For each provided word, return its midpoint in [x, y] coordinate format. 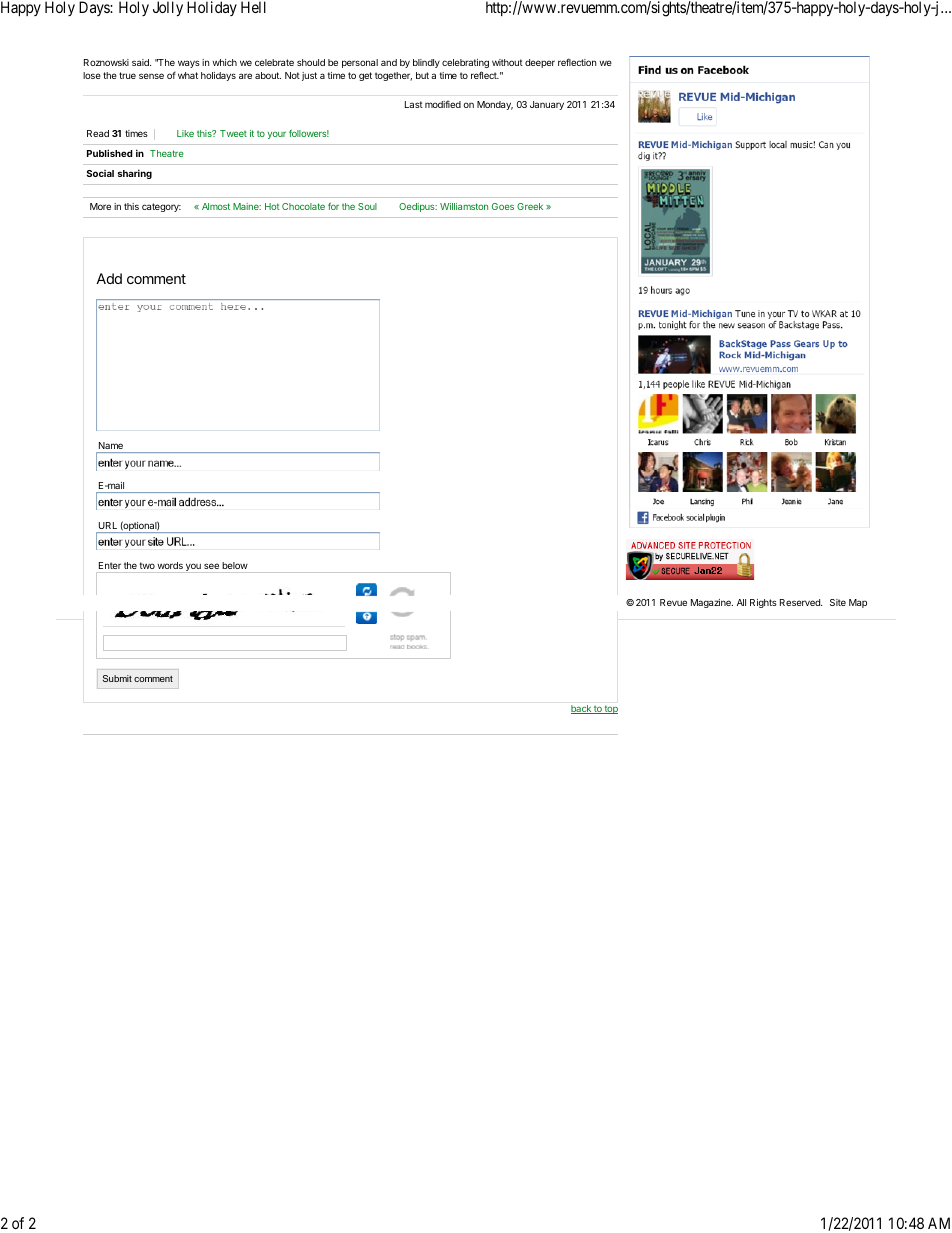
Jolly [168, 9]
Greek [530, 206]
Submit [117, 678]
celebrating [465, 63]
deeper [540, 63]
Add [109, 278]
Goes [503, 206]
